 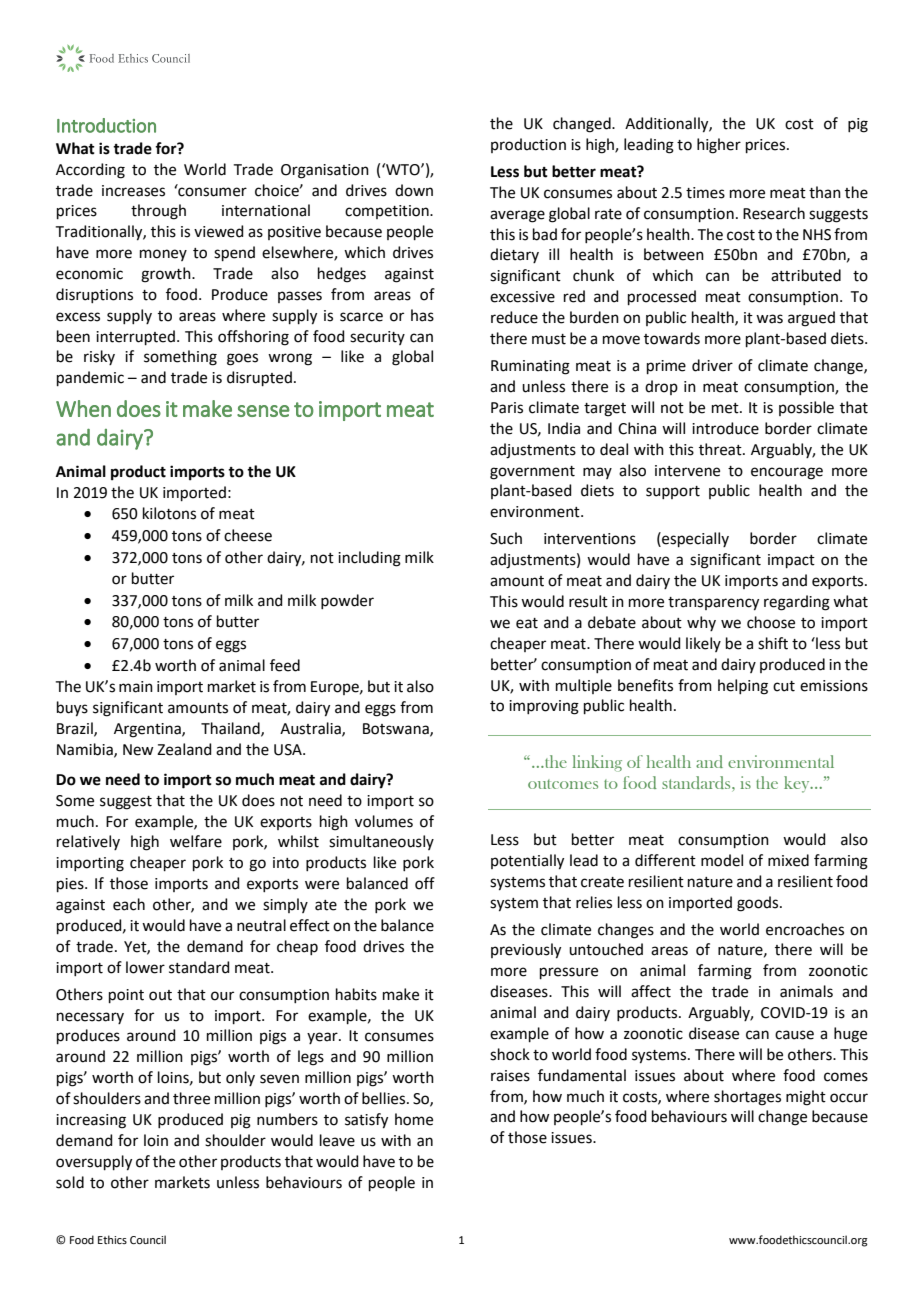 What do you see at coordinates (705, 193) in the screenshot?
I see `times` at bounding box center [705, 193].
